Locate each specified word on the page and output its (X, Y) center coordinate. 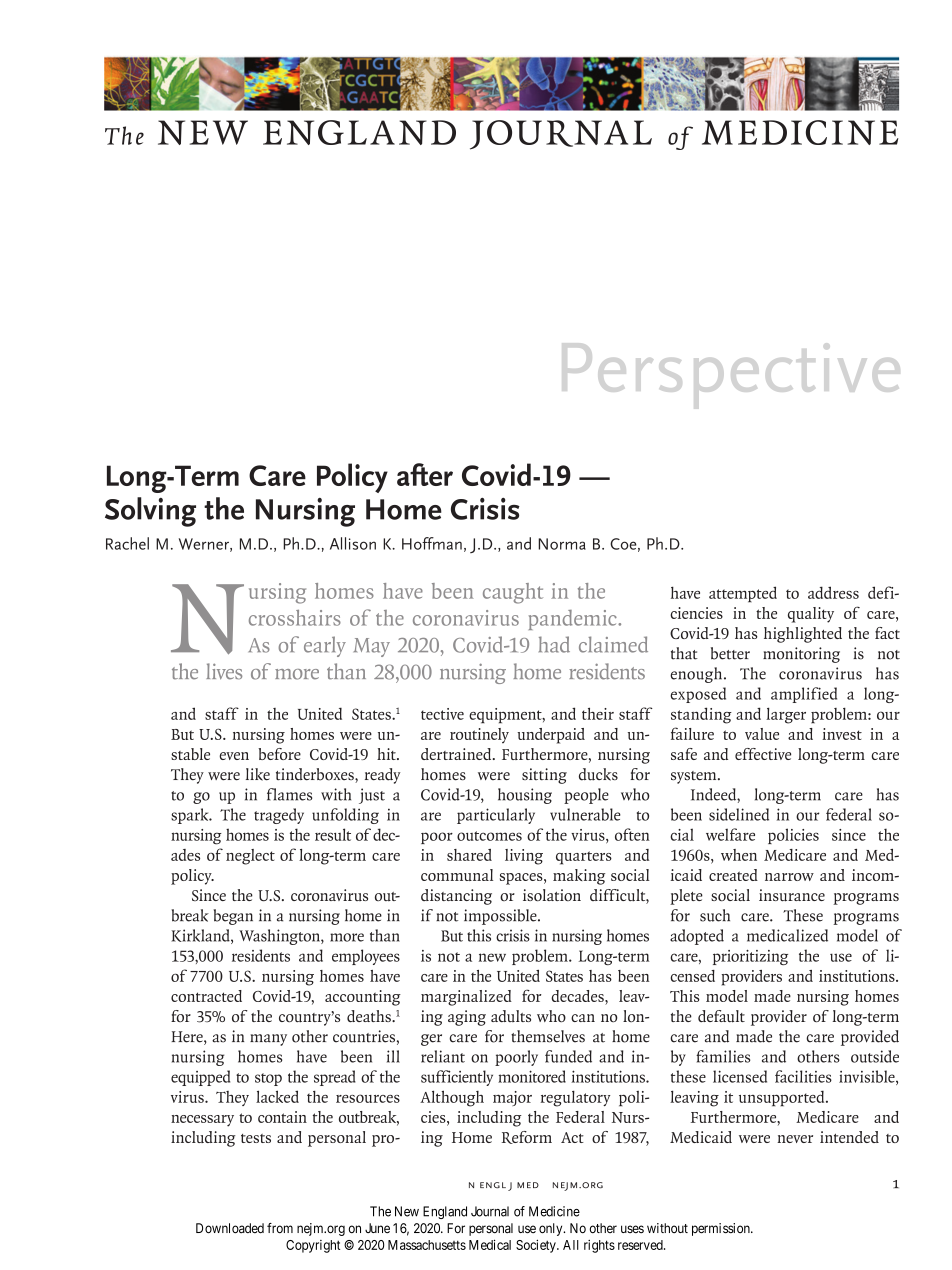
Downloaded (230, 1228)
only (552, 1229)
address (833, 592)
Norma (562, 544)
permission (722, 1229)
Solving (150, 512)
